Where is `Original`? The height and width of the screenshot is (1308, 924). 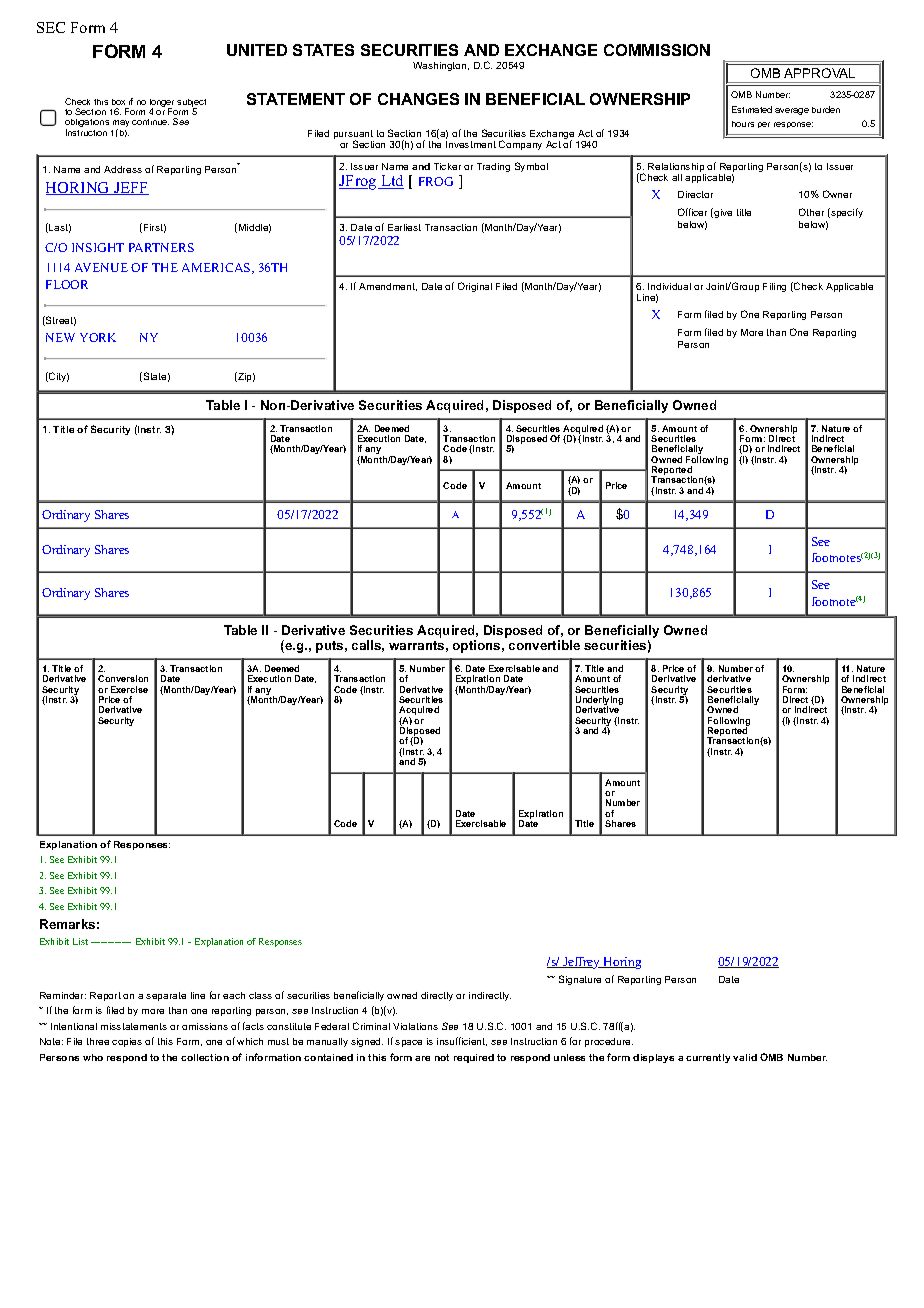 Original is located at coordinates (475, 287).
